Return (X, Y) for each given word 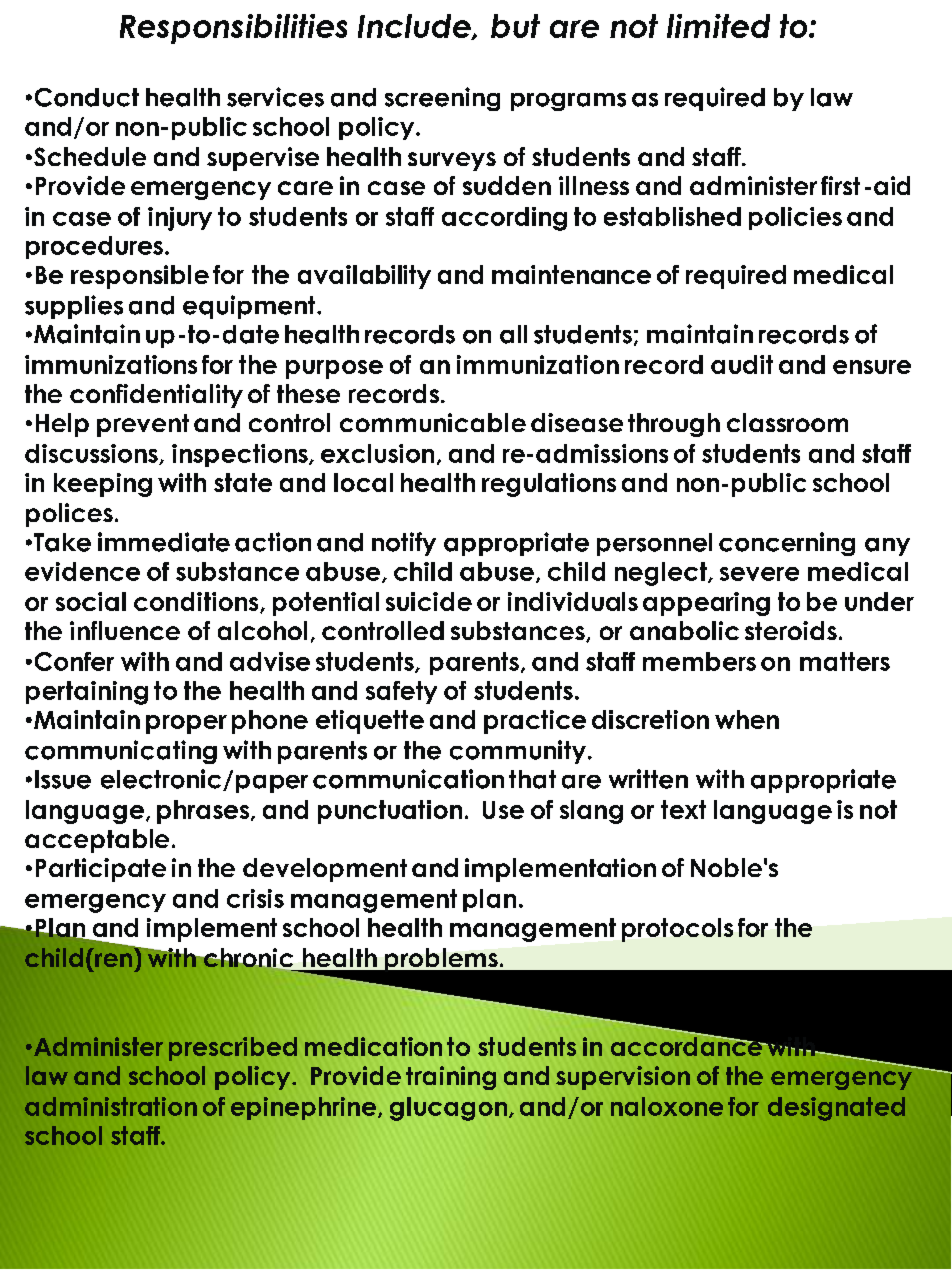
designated (836, 1109)
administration (111, 1106)
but (515, 26)
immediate (164, 542)
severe (759, 574)
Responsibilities (233, 29)
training (451, 1078)
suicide (429, 601)
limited (718, 26)
